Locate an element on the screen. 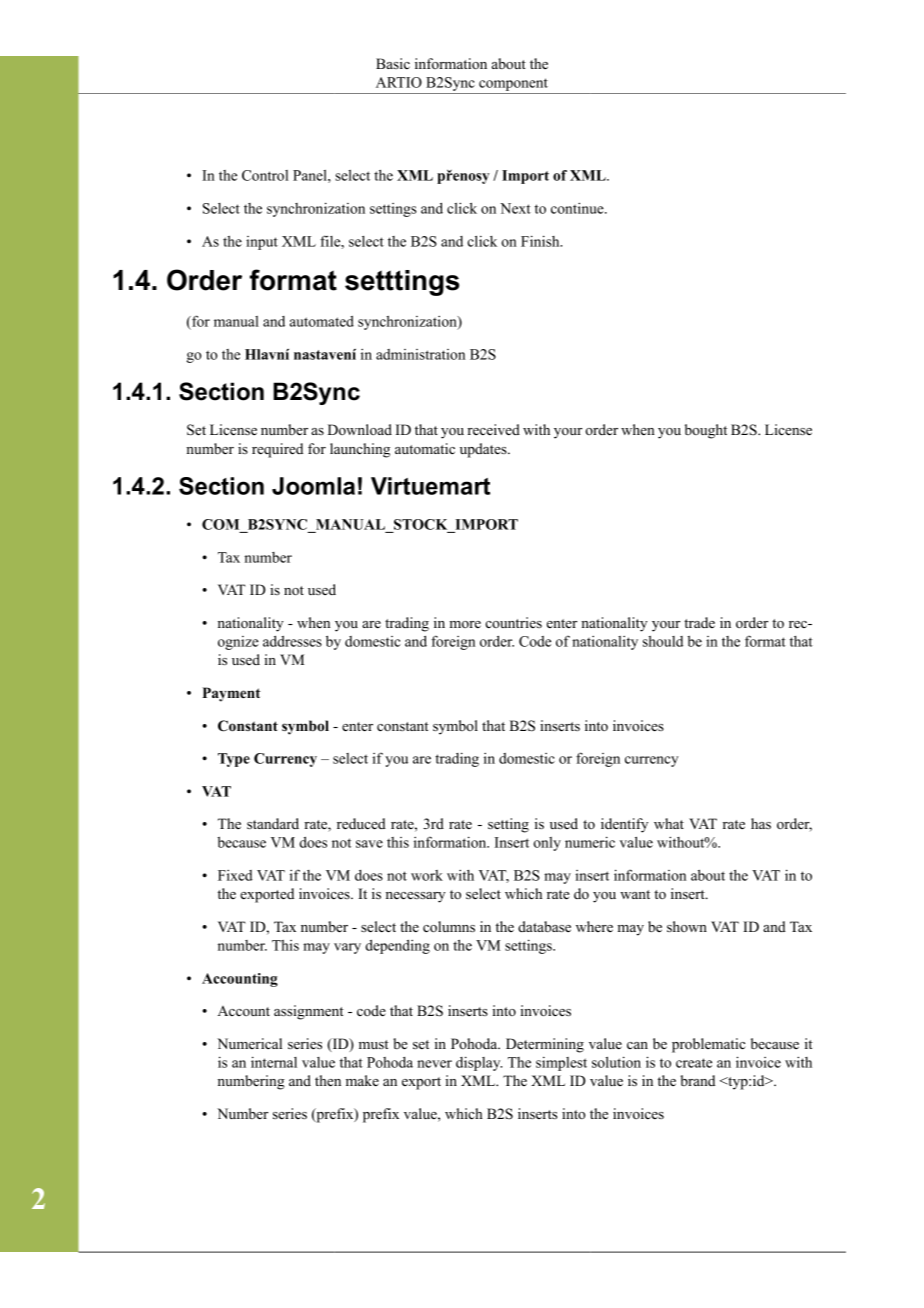 The height and width of the screenshot is (1308, 924). problematic is located at coordinates (709, 1045).
